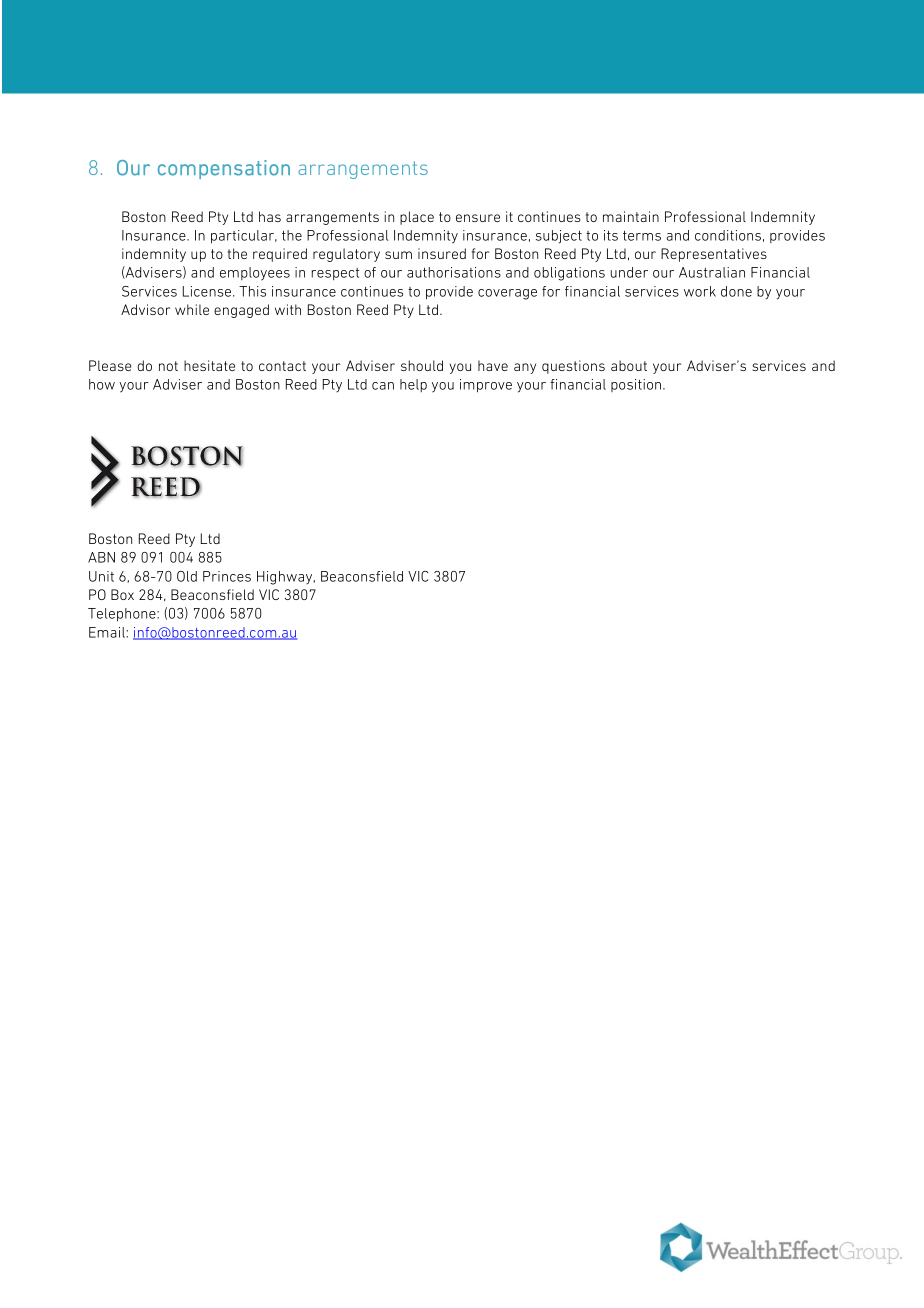 The height and width of the screenshot is (1308, 924). I want to click on Telephone, so click(123, 615).
